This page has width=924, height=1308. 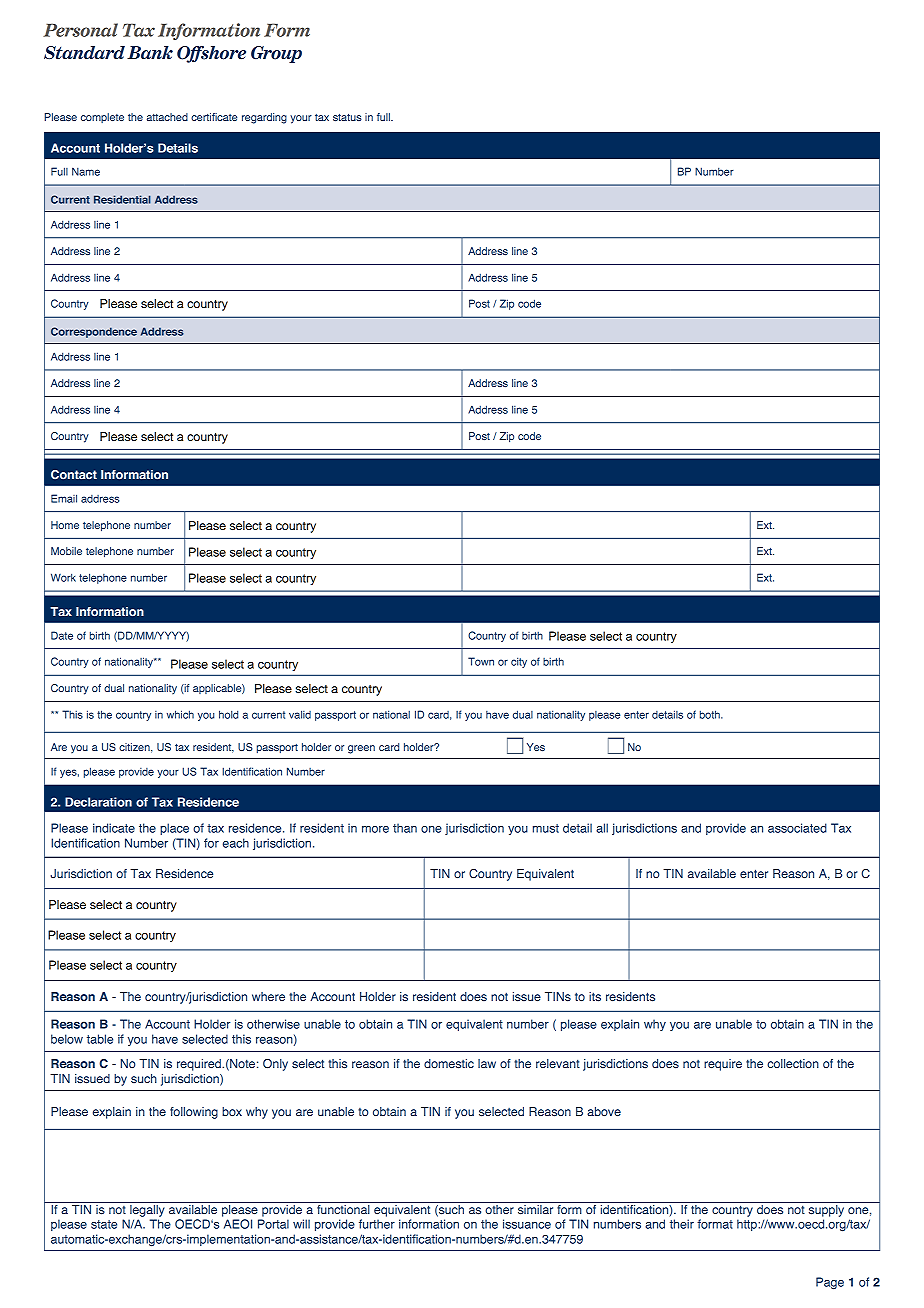 What do you see at coordinates (94, 332) in the page?
I see `Correspondence` at bounding box center [94, 332].
